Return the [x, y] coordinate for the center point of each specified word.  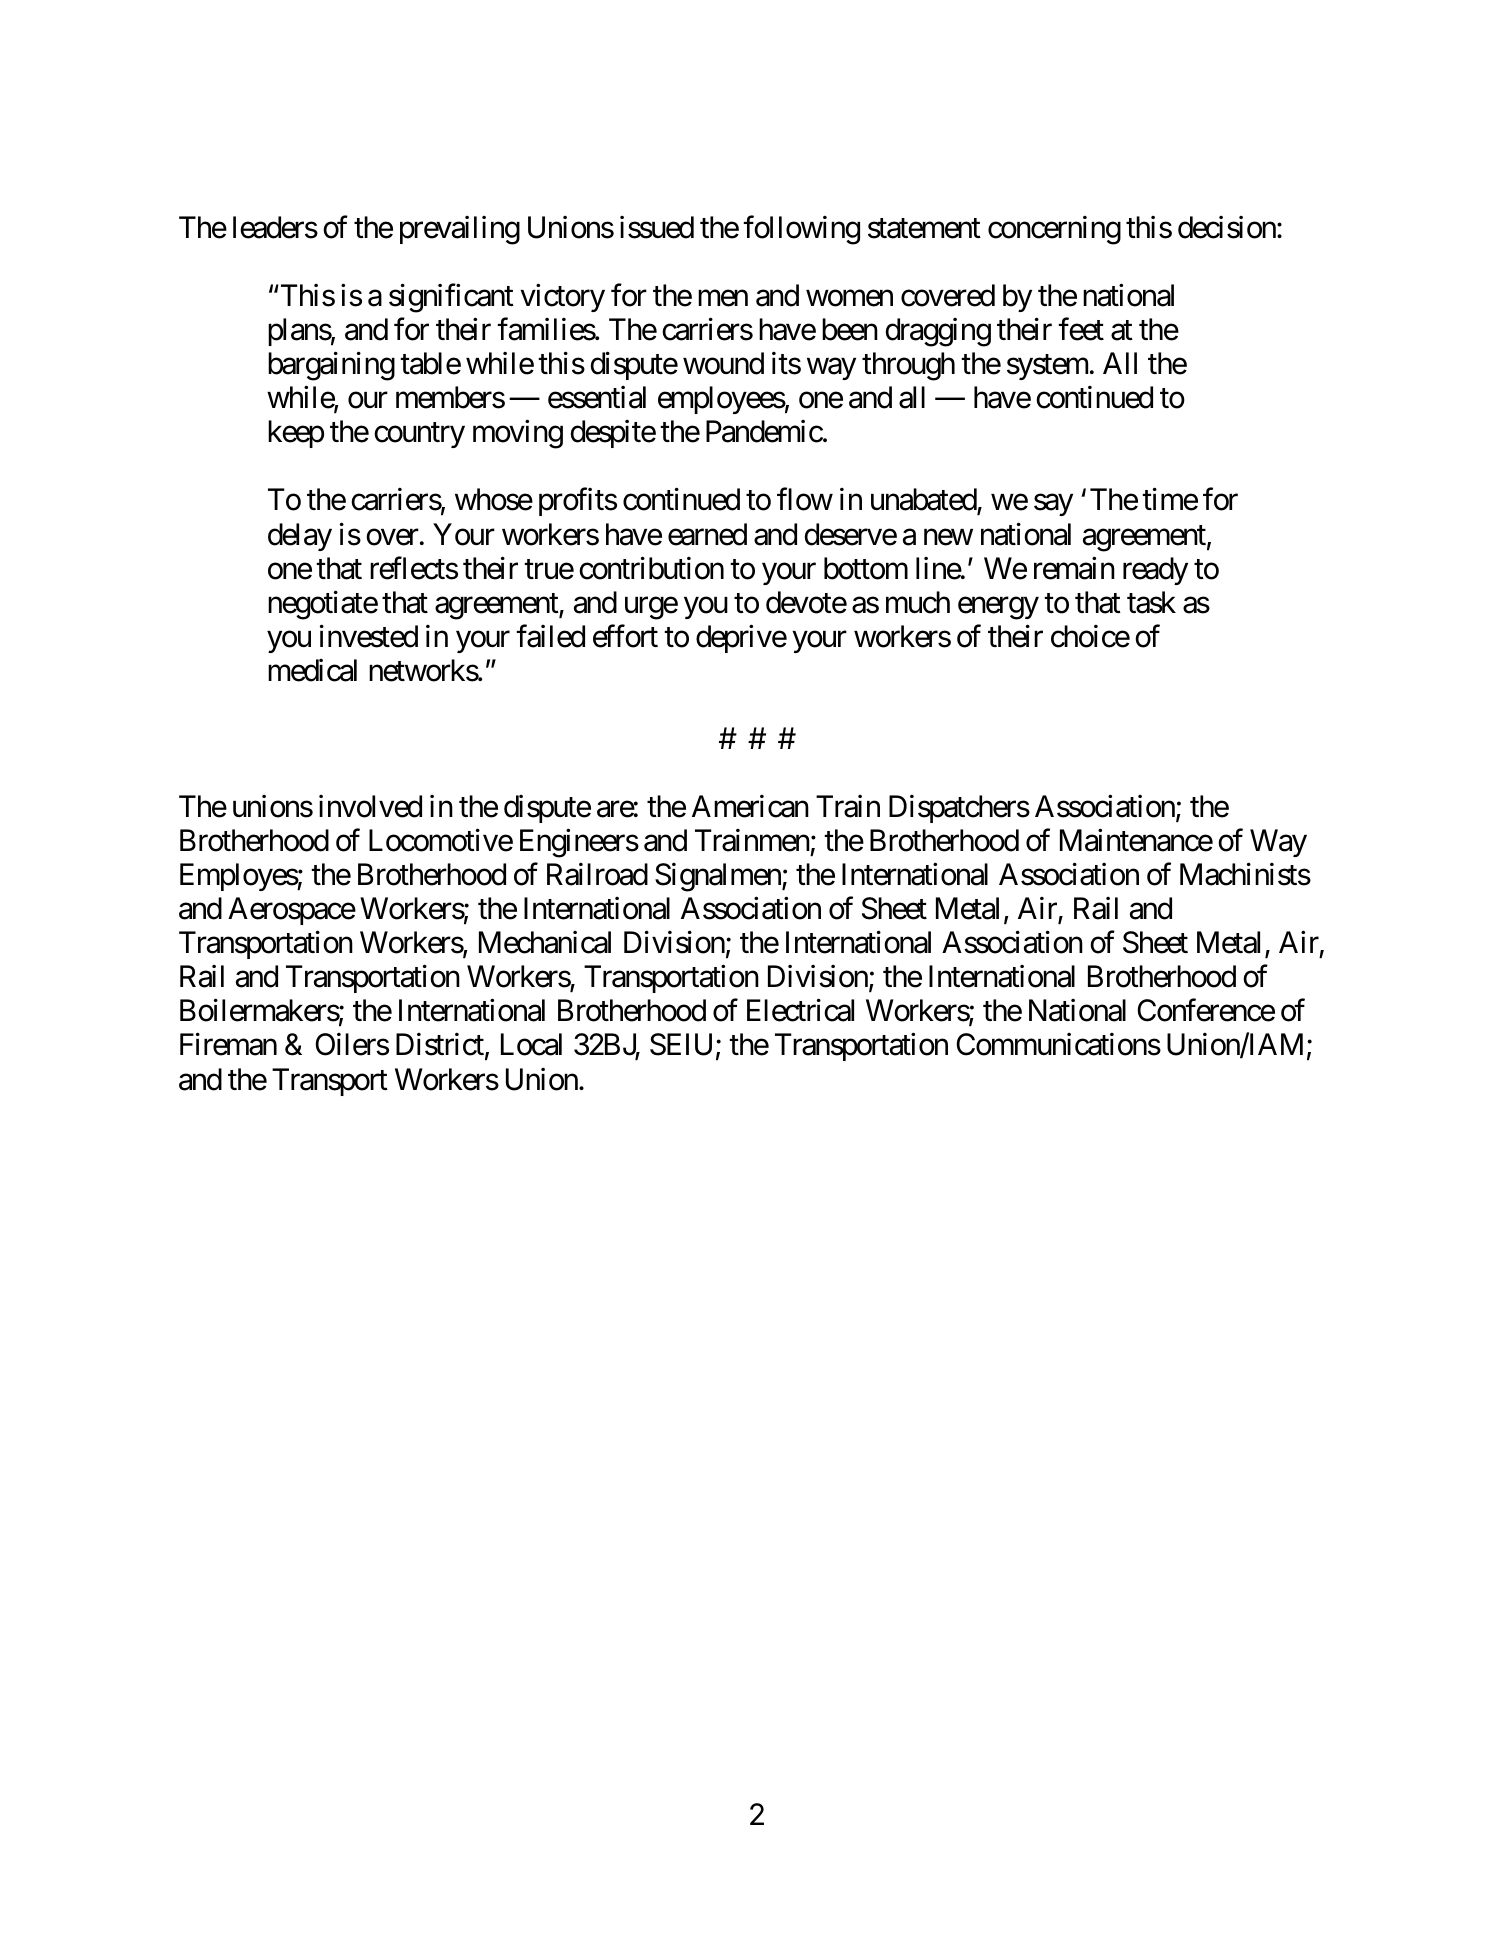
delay [300, 537]
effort [625, 636]
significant [451, 298]
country [419, 435]
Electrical [800, 1010]
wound [723, 363]
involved [370, 806]
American [750, 806]
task [1151, 602]
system [1047, 367]
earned [707, 534]
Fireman [228, 1044]
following [801, 230]
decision [1227, 227]
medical [312, 670]
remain [1074, 568]
